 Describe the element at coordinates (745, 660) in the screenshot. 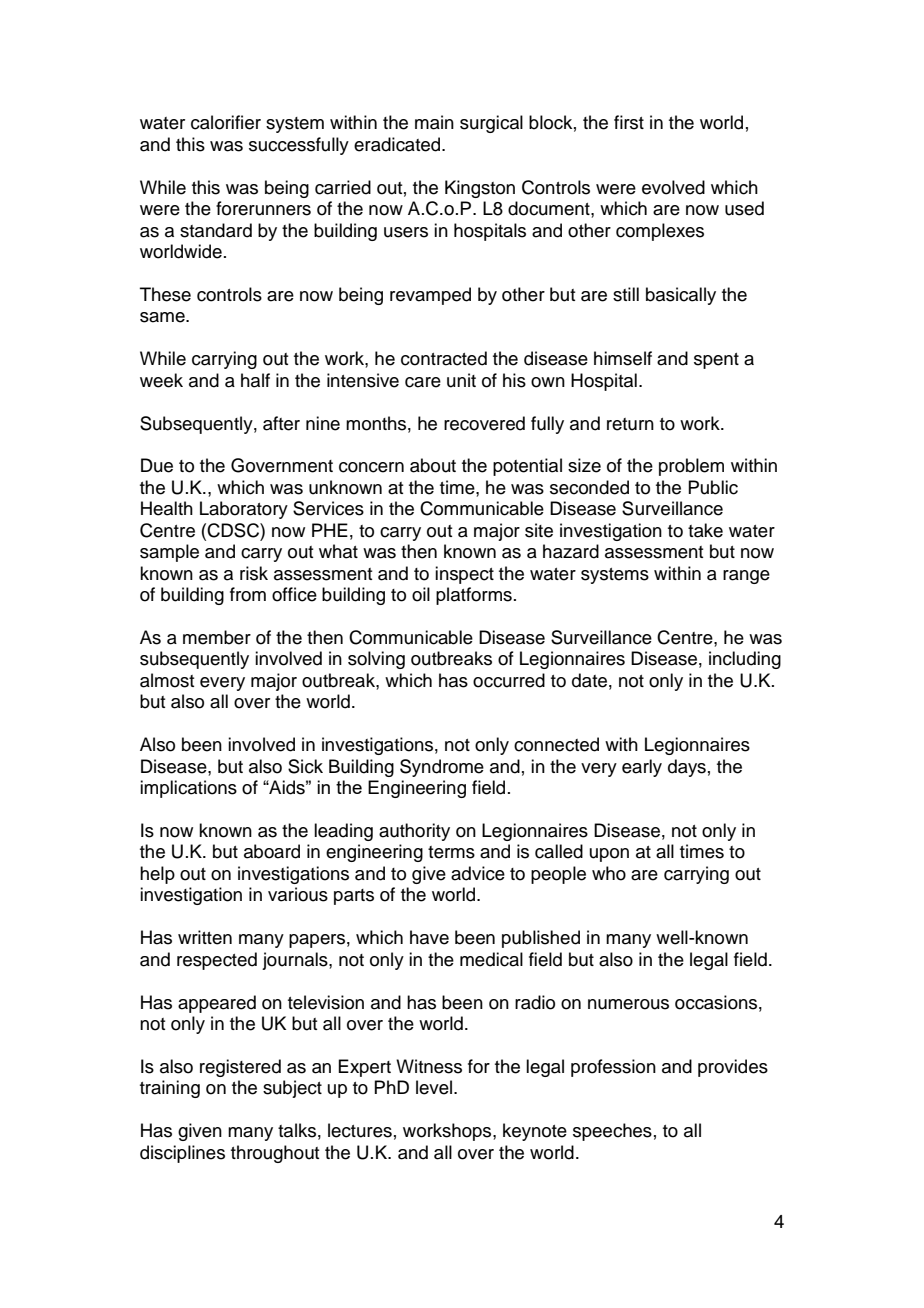

I see `including` at that location.
